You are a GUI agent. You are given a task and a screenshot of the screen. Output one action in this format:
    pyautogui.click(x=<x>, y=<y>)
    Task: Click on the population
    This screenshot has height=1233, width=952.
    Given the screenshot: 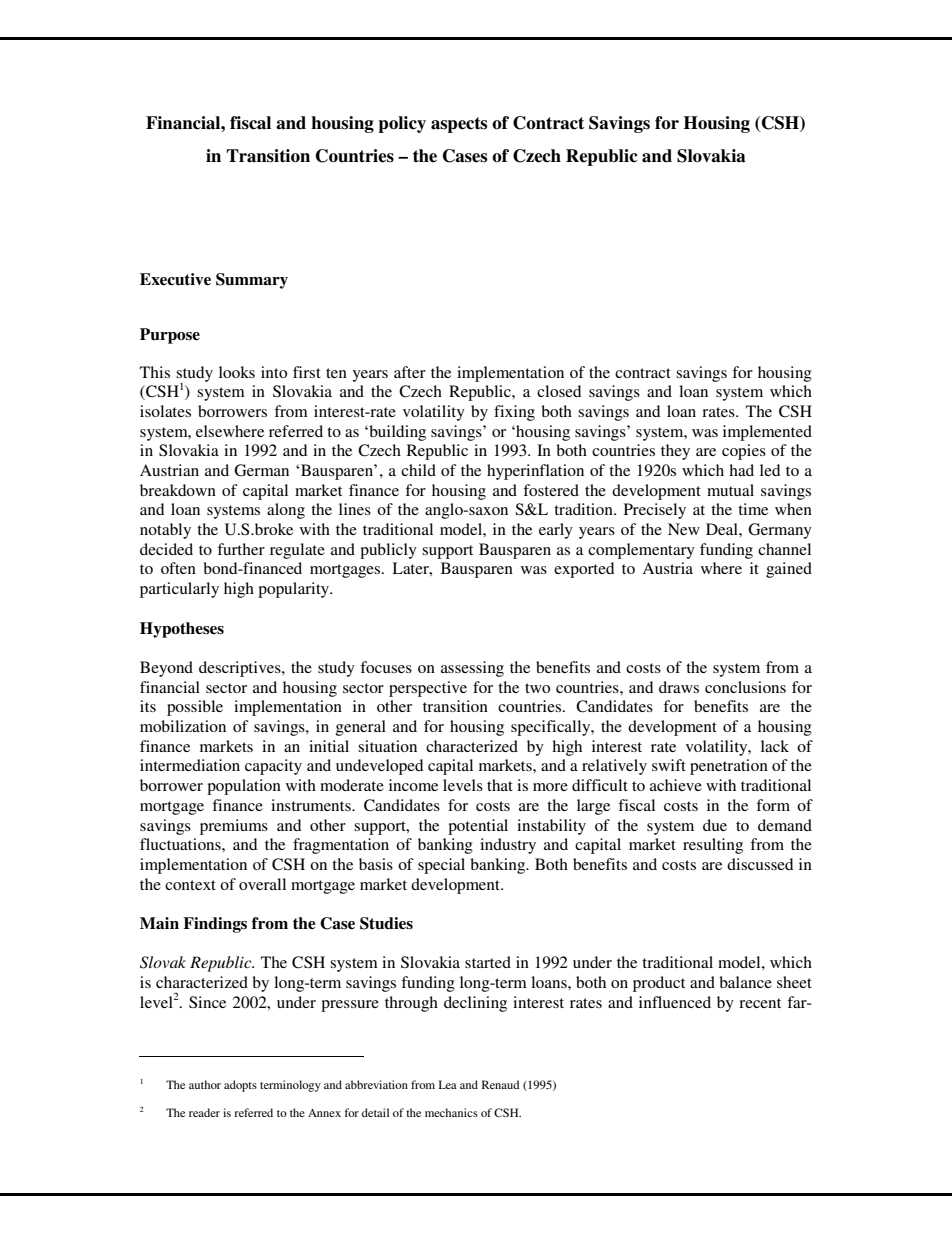 What is the action you would take?
    pyautogui.click(x=244, y=787)
